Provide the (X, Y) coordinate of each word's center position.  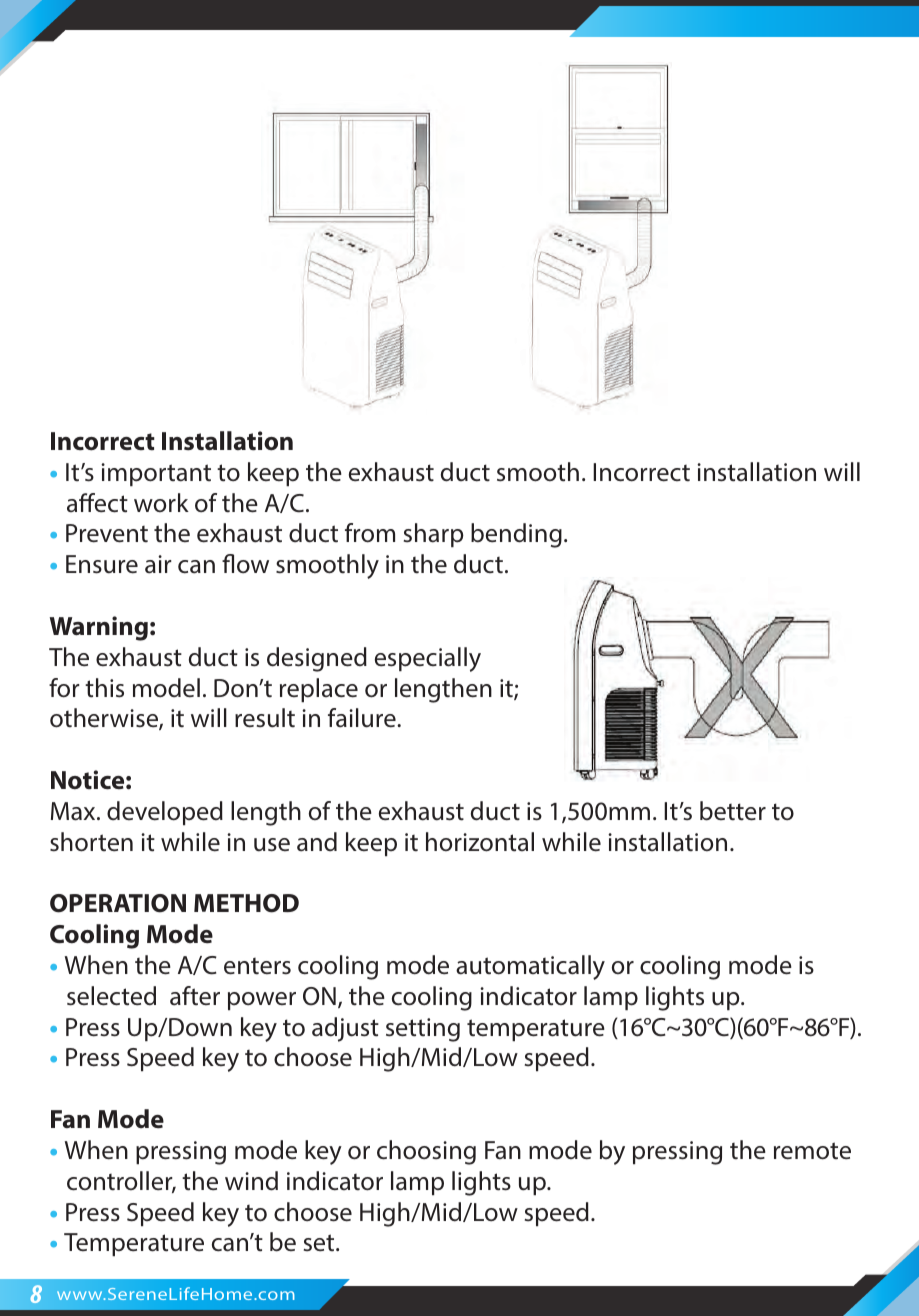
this (104, 688)
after (195, 996)
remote (812, 1151)
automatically (530, 967)
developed (165, 813)
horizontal (480, 842)
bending (516, 535)
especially (428, 659)
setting (423, 1030)
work (161, 502)
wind (251, 1181)
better (733, 811)
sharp (434, 535)
